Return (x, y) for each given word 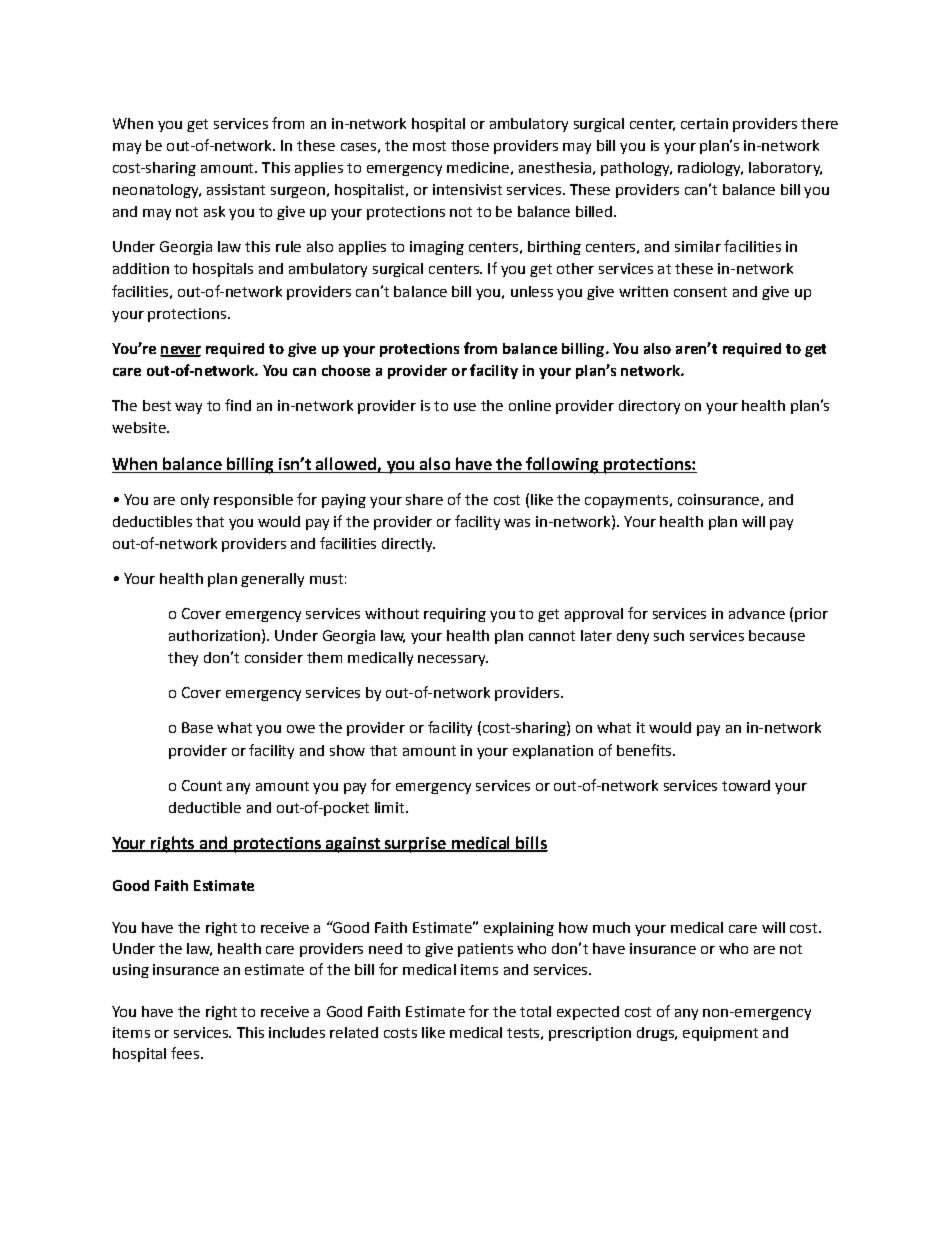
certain (704, 123)
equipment (720, 1034)
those (470, 145)
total (535, 1011)
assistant (236, 189)
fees (185, 1053)
